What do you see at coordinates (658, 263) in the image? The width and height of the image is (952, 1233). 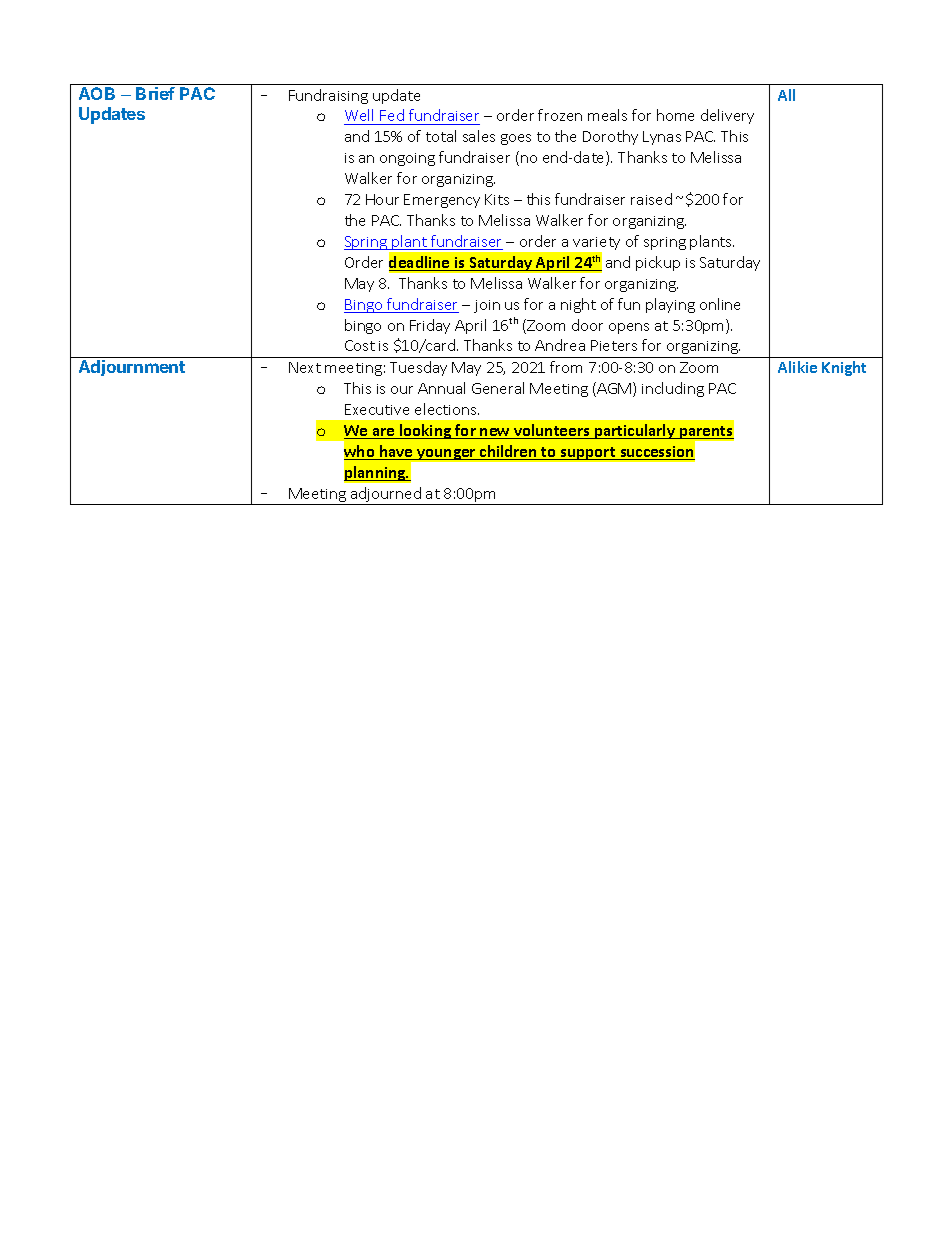 I see `pickup` at bounding box center [658, 263].
